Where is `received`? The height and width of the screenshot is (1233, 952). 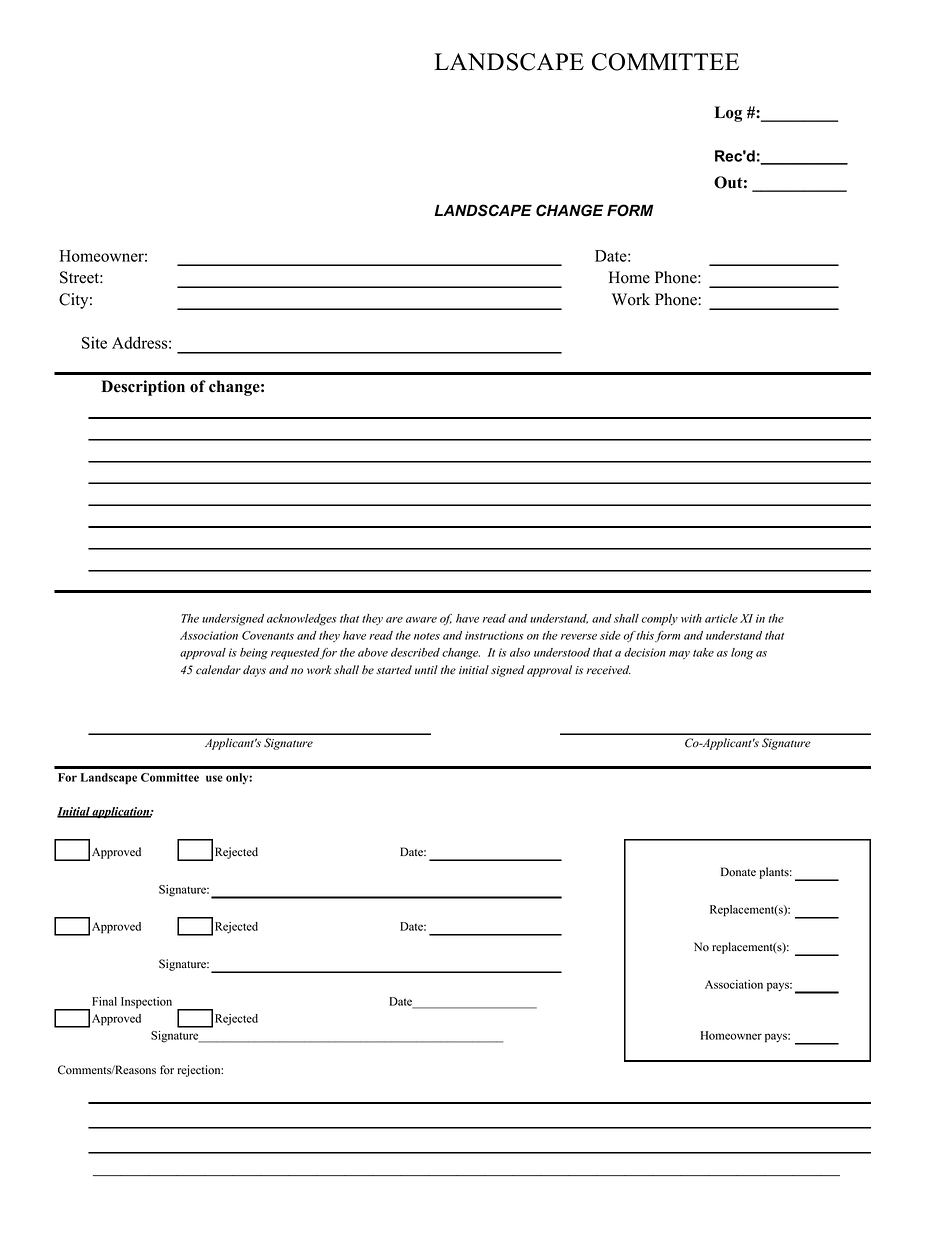
received is located at coordinates (609, 670).
